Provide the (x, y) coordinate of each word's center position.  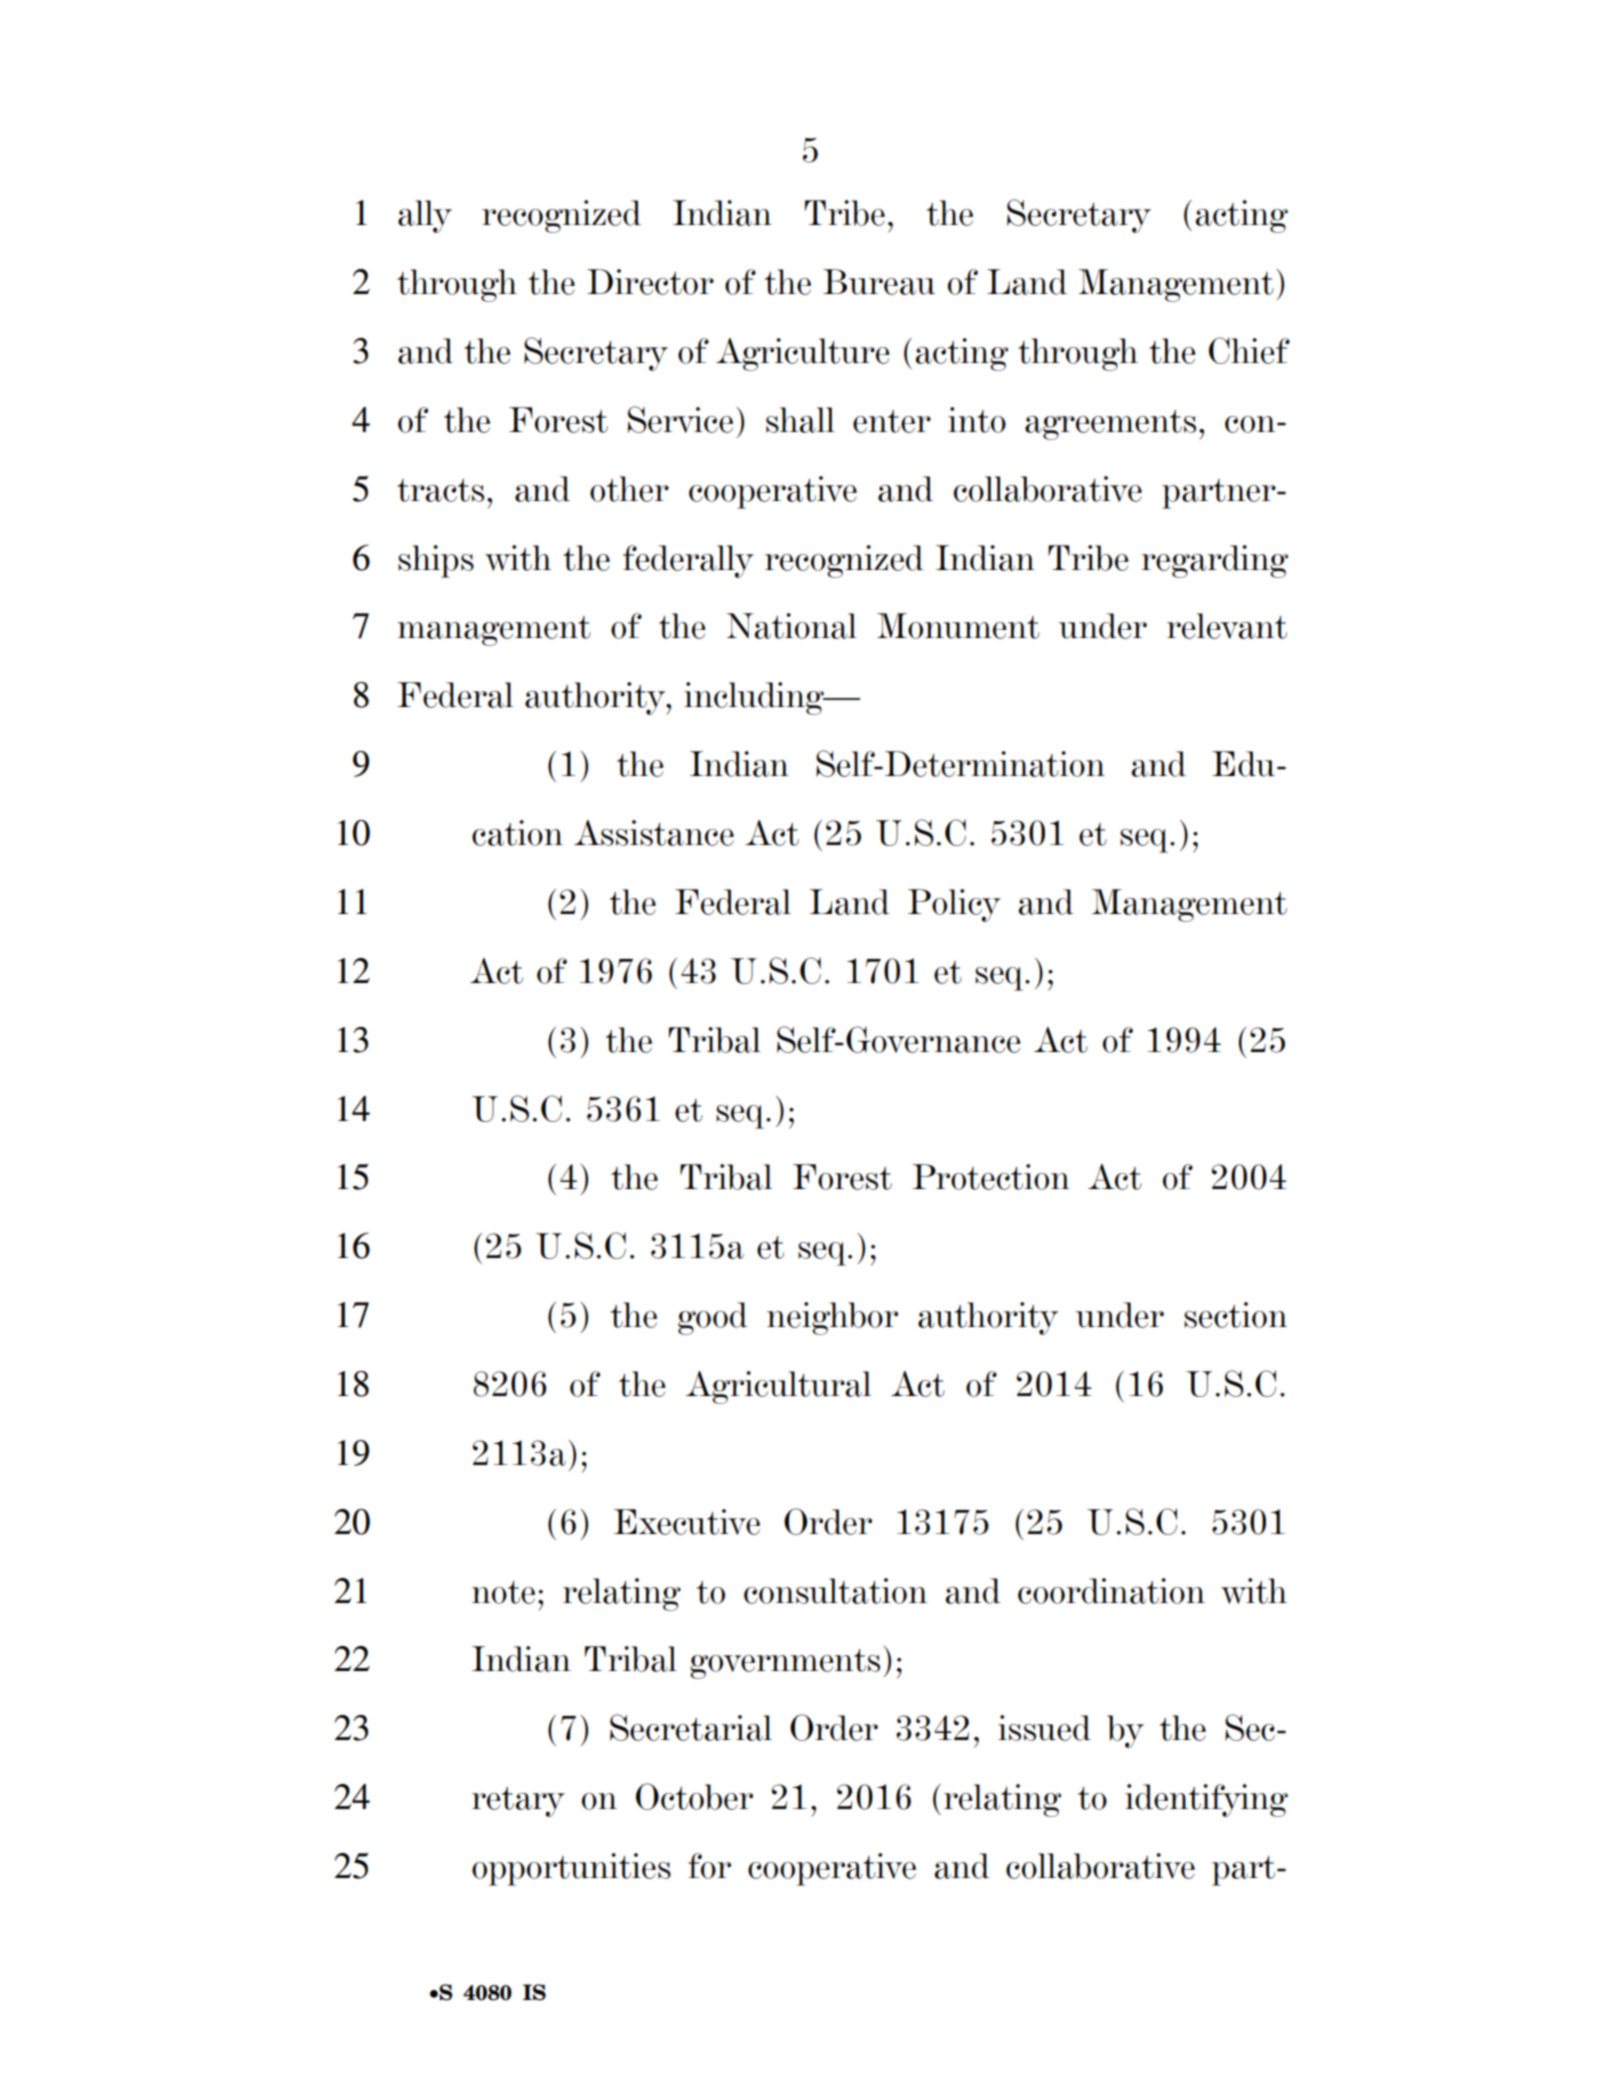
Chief (1249, 350)
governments (785, 1664)
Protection (991, 1177)
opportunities (571, 1869)
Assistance (654, 833)
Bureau (879, 282)
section (1235, 1315)
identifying (1206, 1800)
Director (650, 282)
